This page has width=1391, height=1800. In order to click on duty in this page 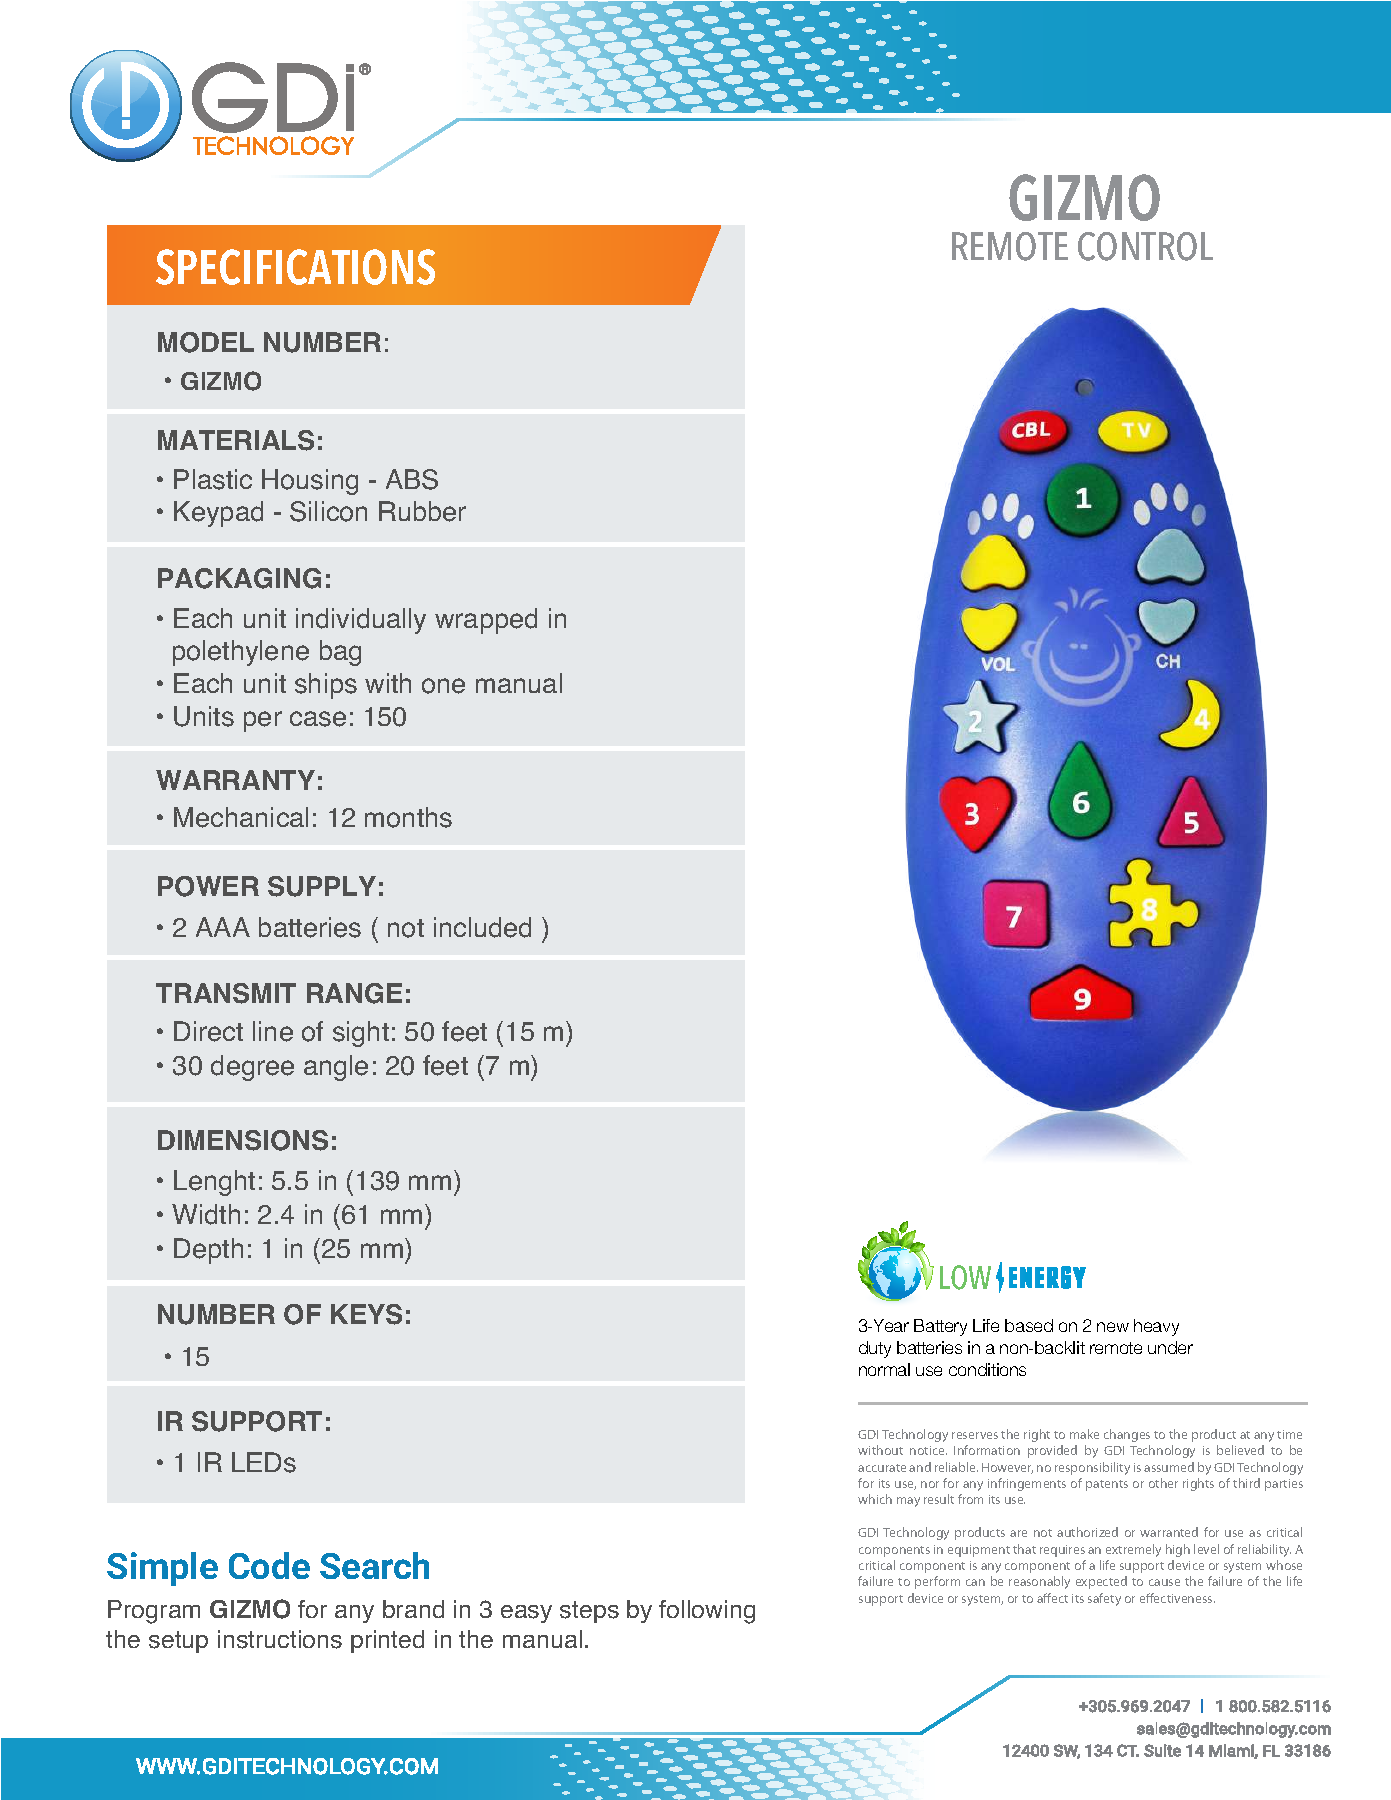, I will do `click(875, 1349)`.
